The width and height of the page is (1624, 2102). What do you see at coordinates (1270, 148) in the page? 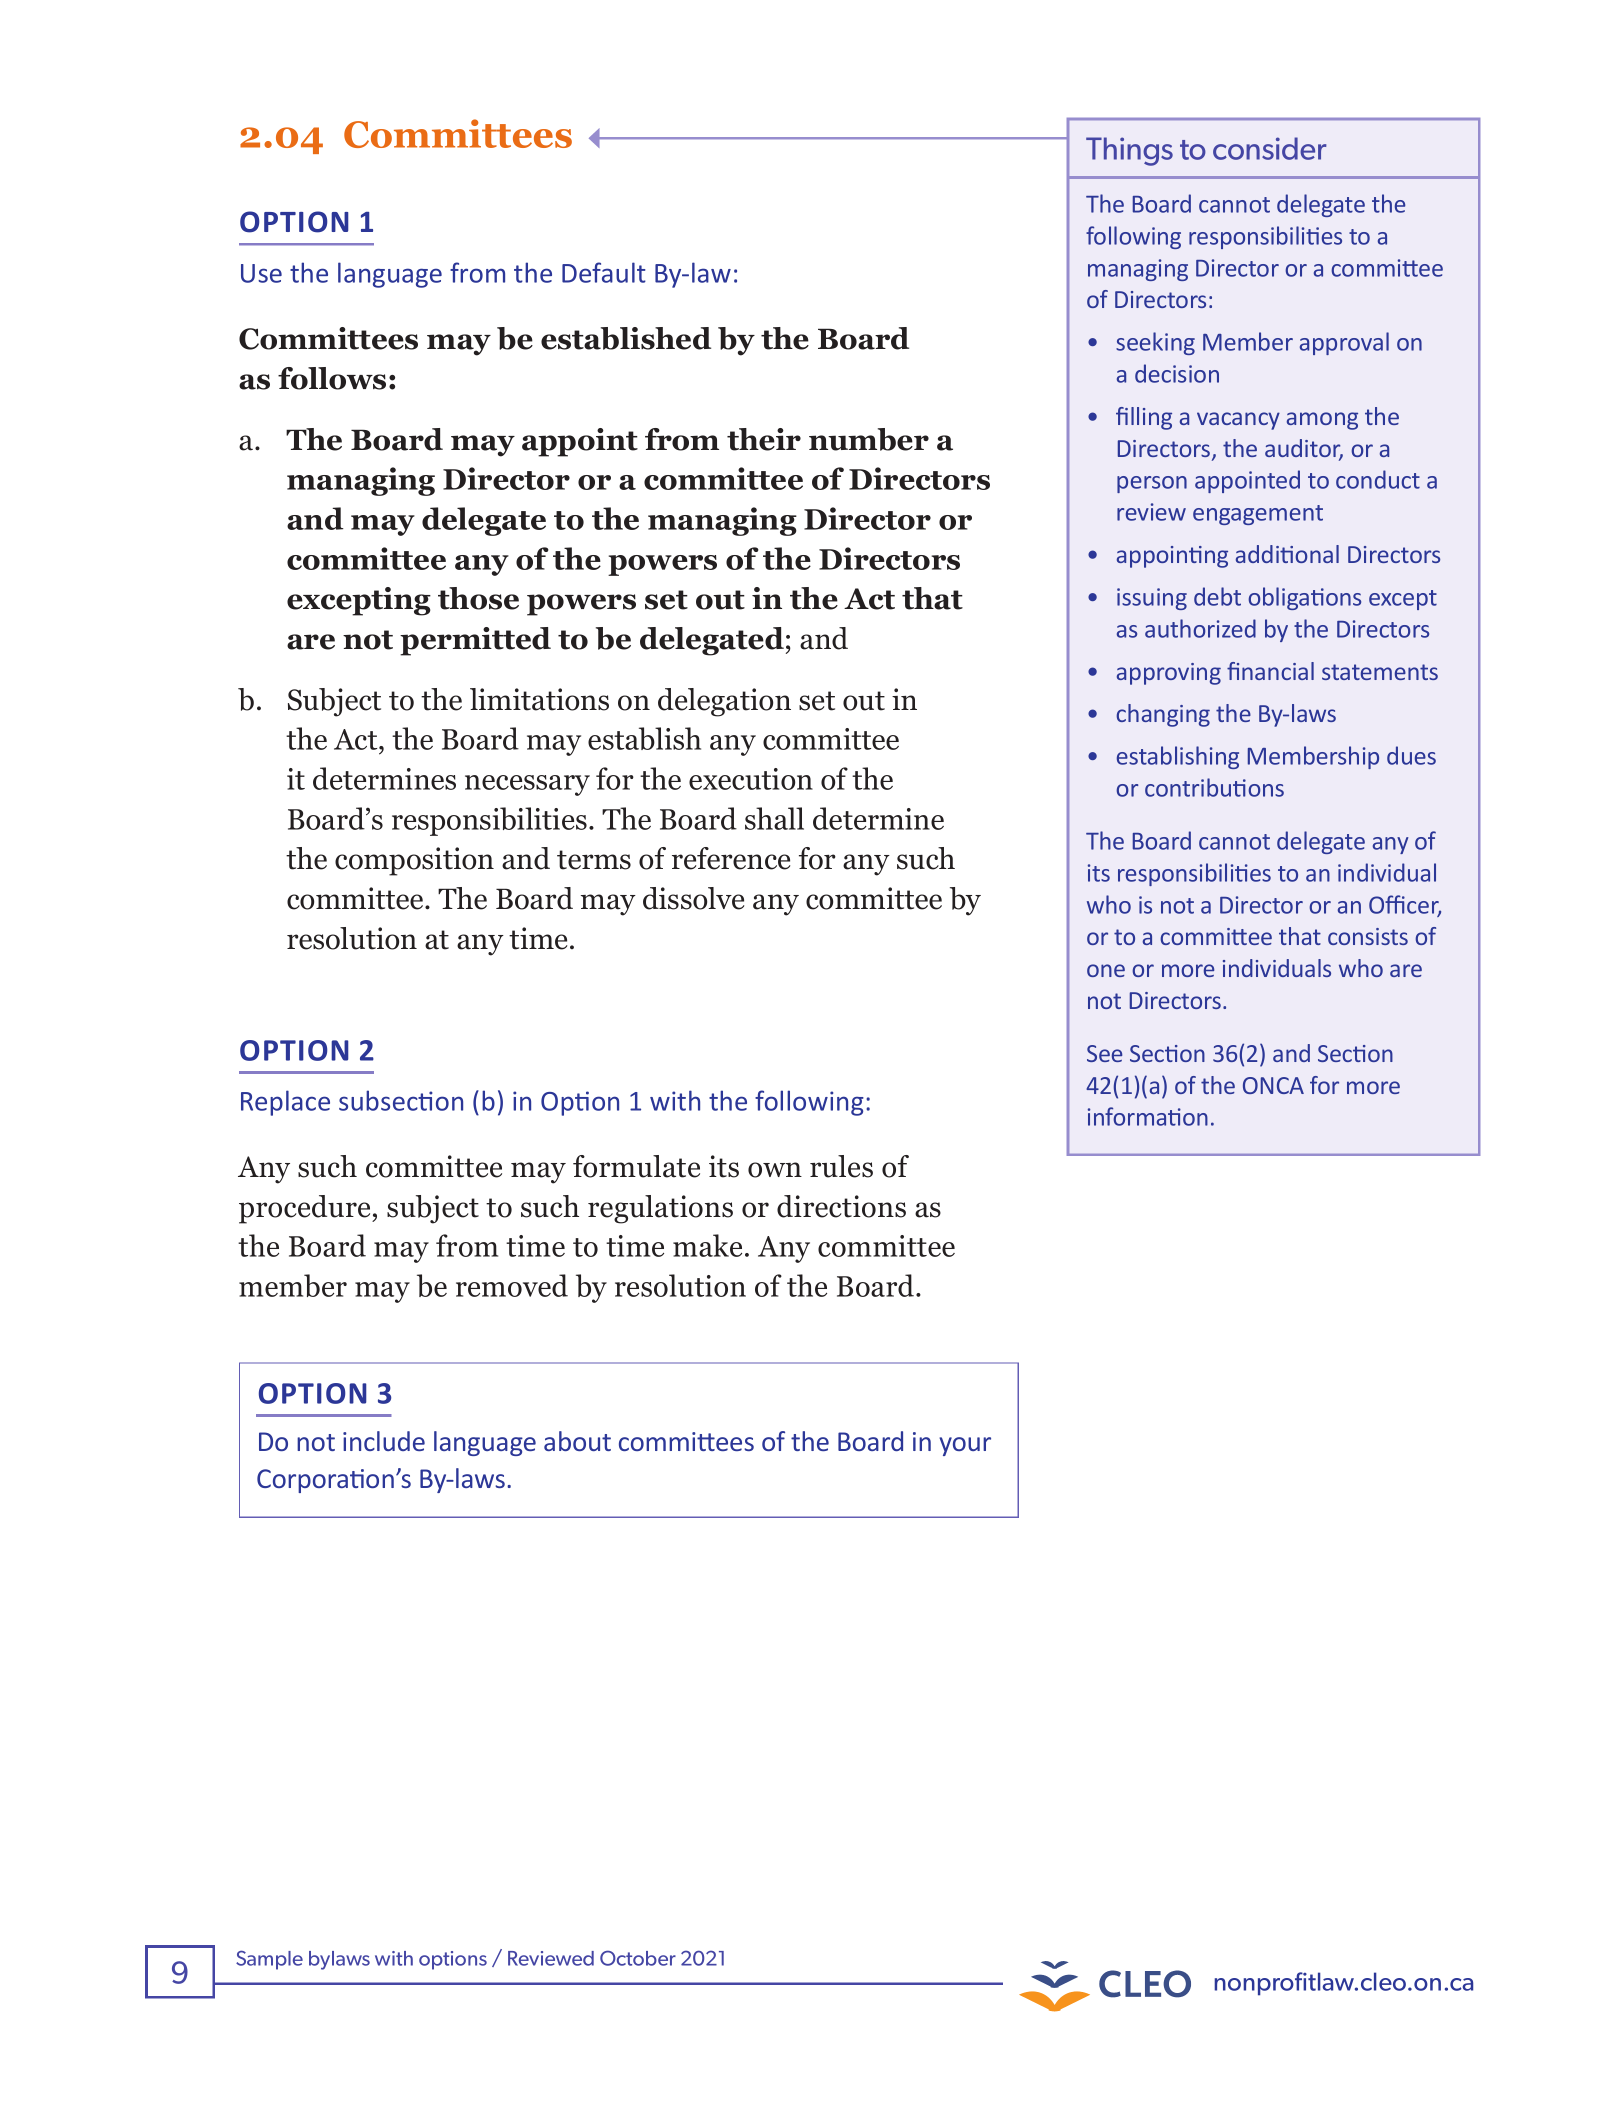
I see `consider` at bounding box center [1270, 148].
